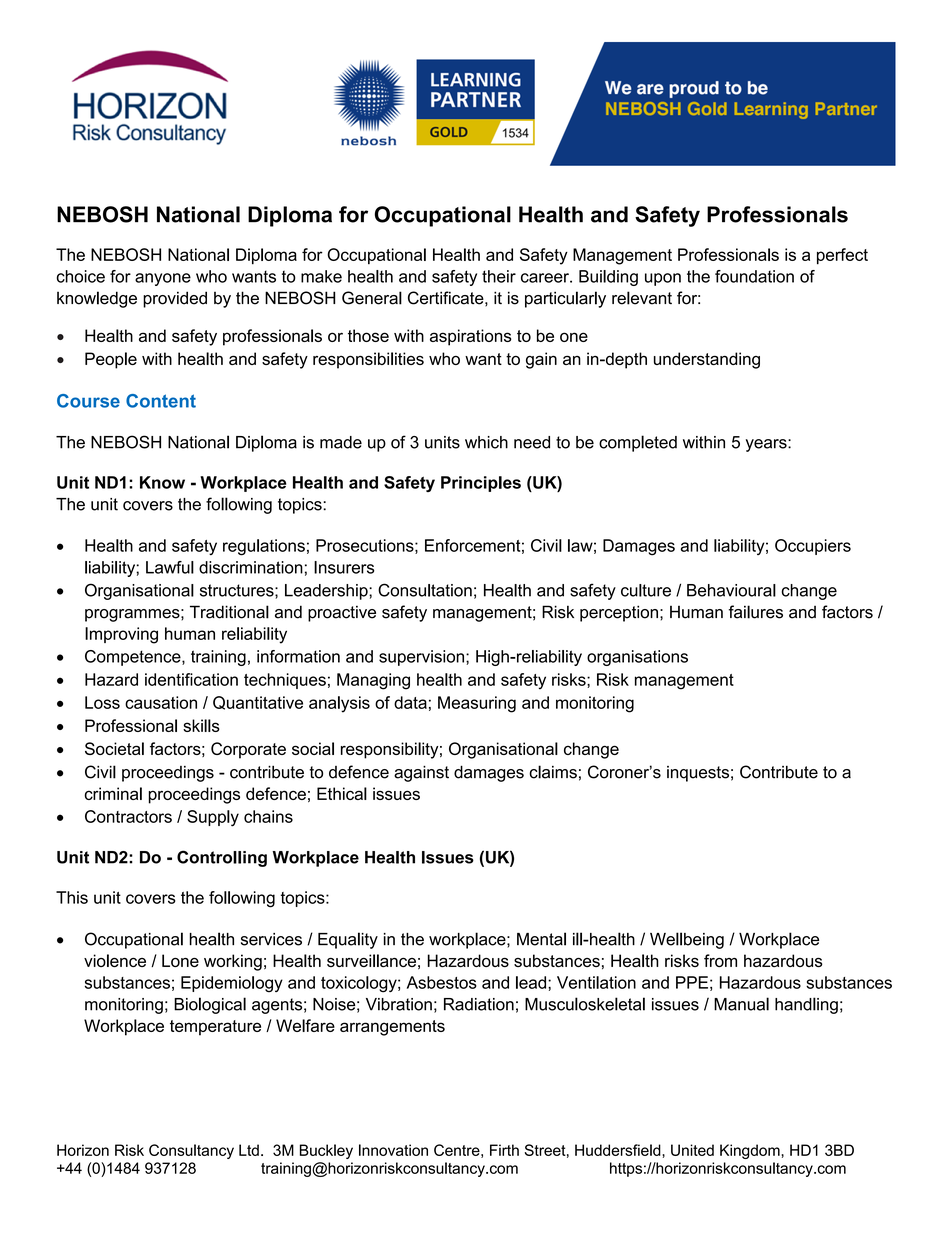 The image size is (952, 1233). I want to click on Firth, so click(504, 1150).
